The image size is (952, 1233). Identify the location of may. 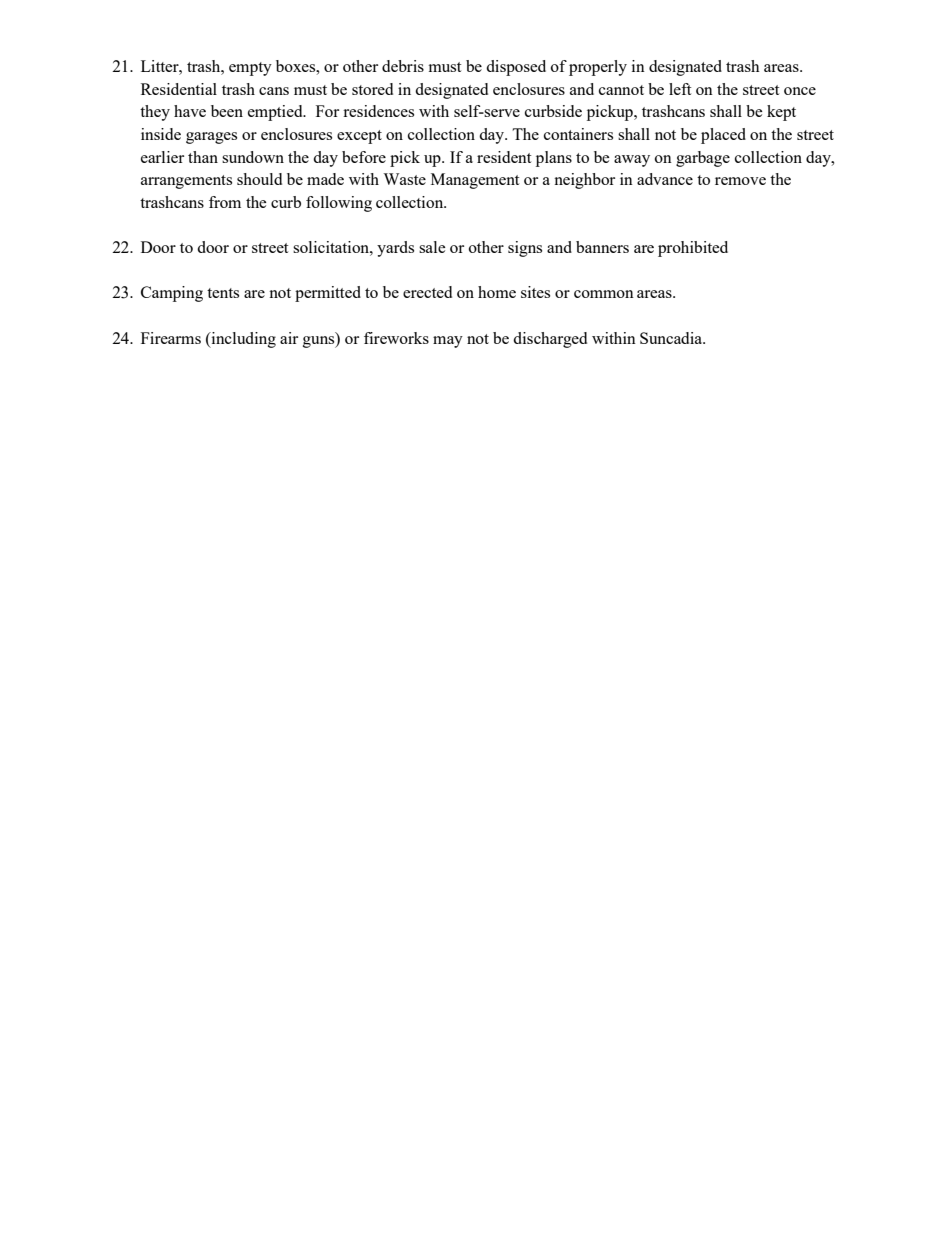
(448, 342).
